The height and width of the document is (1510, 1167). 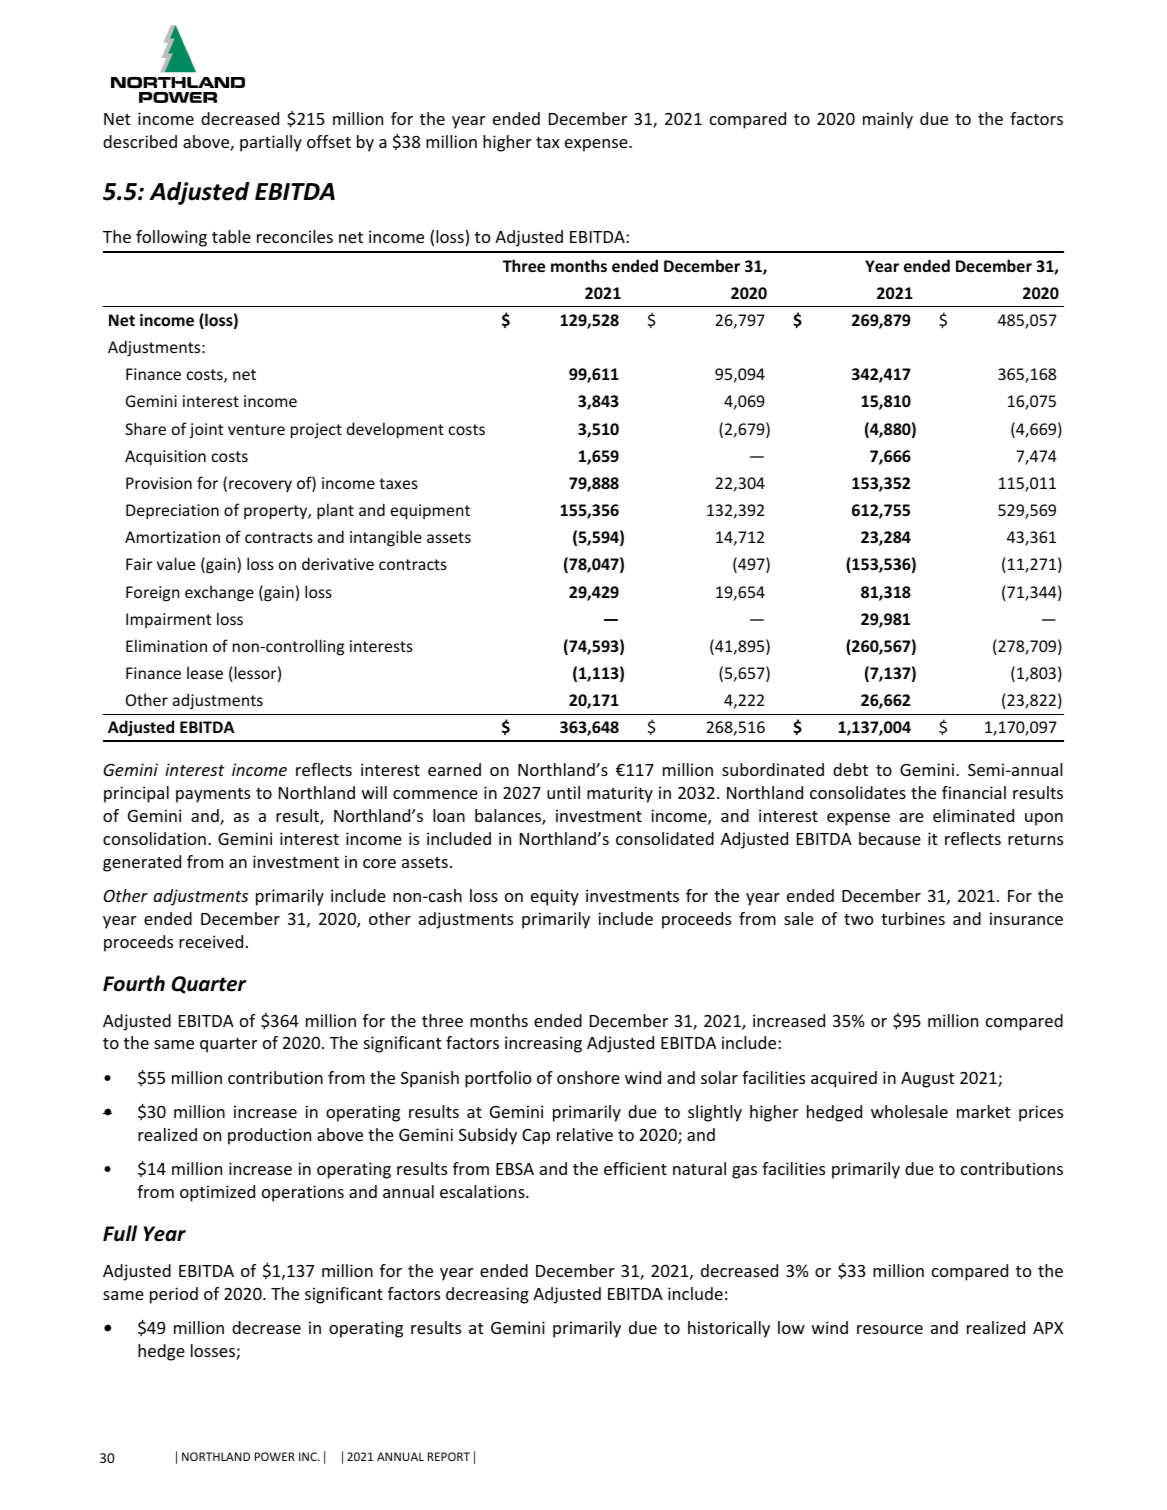 What do you see at coordinates (974, 792) in the document?
I see `financial` at bounding box center [974, 792].
